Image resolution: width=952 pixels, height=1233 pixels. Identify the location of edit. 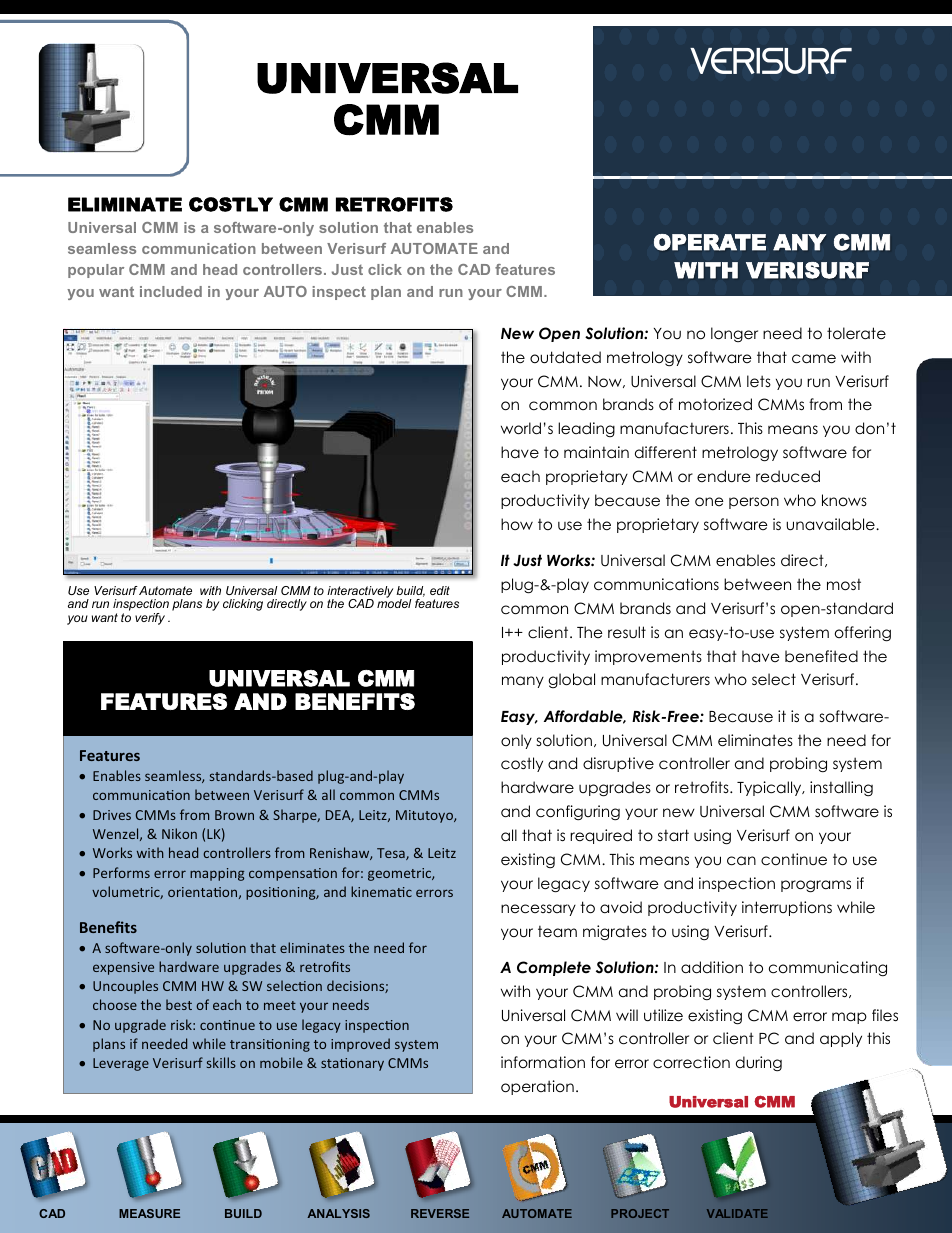
(440, 590).
